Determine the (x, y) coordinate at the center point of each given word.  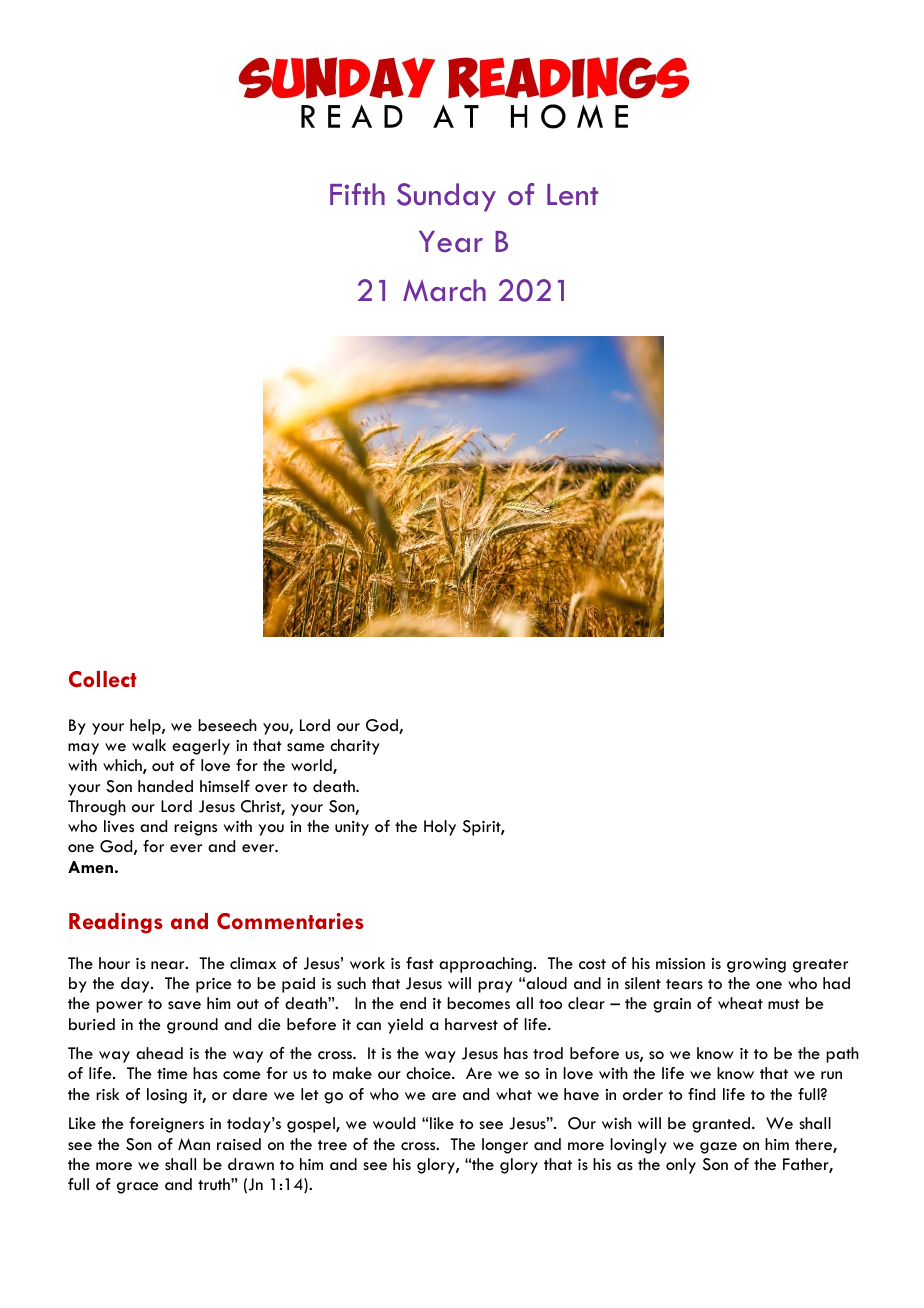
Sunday (446, 197)
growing (756, 965)
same (305, 747)
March (444, 290)
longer (505, 1146)
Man (194, 1144)
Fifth (357, 194)
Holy (440, 828)
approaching (485, 965)
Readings (116, 923)
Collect (103, 679)
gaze (718, 1148)
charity (355, 747)
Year (451, 242)
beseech (227, 725)
